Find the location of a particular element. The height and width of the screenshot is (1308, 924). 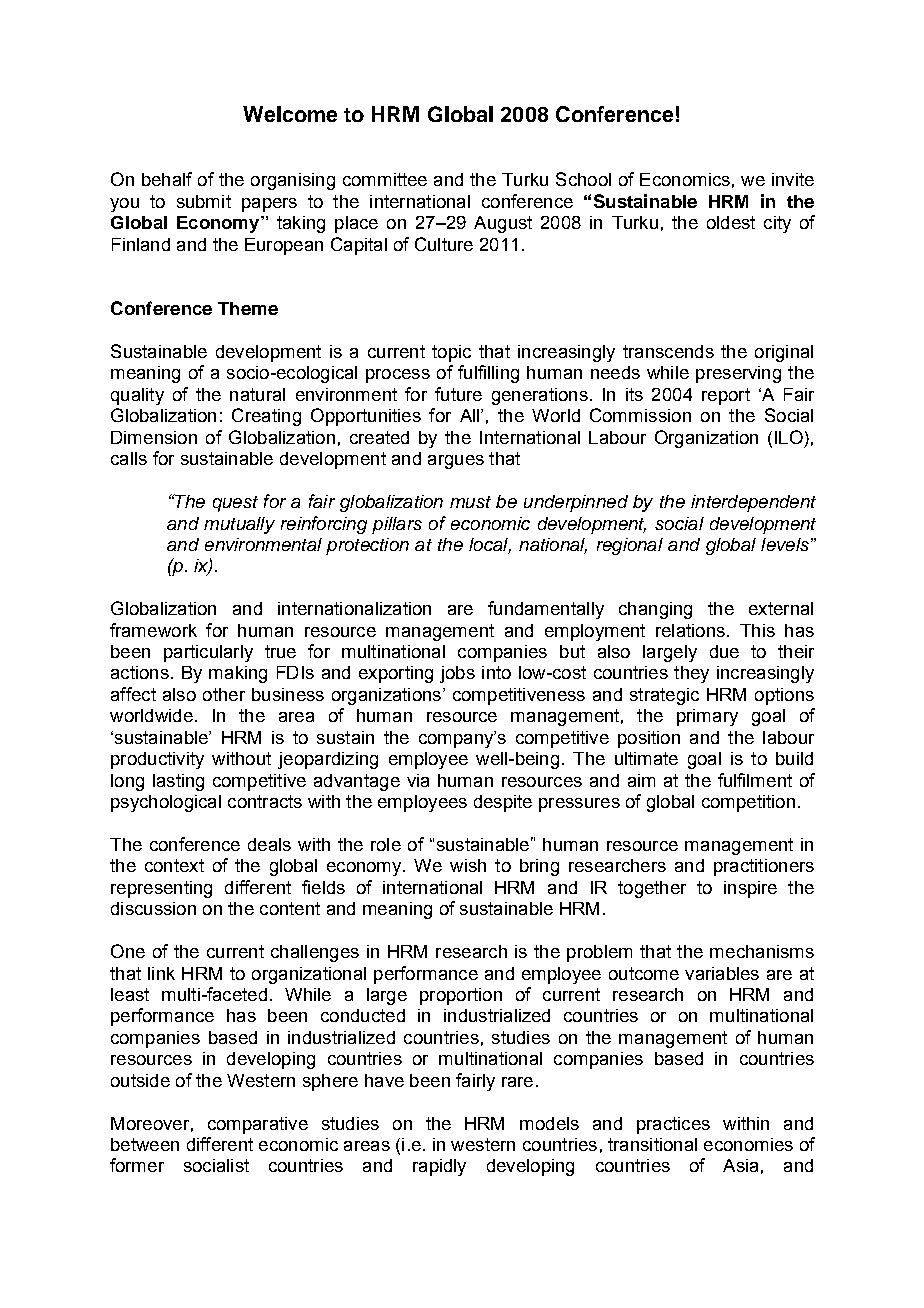

context is located at coordinates (174, 865).
